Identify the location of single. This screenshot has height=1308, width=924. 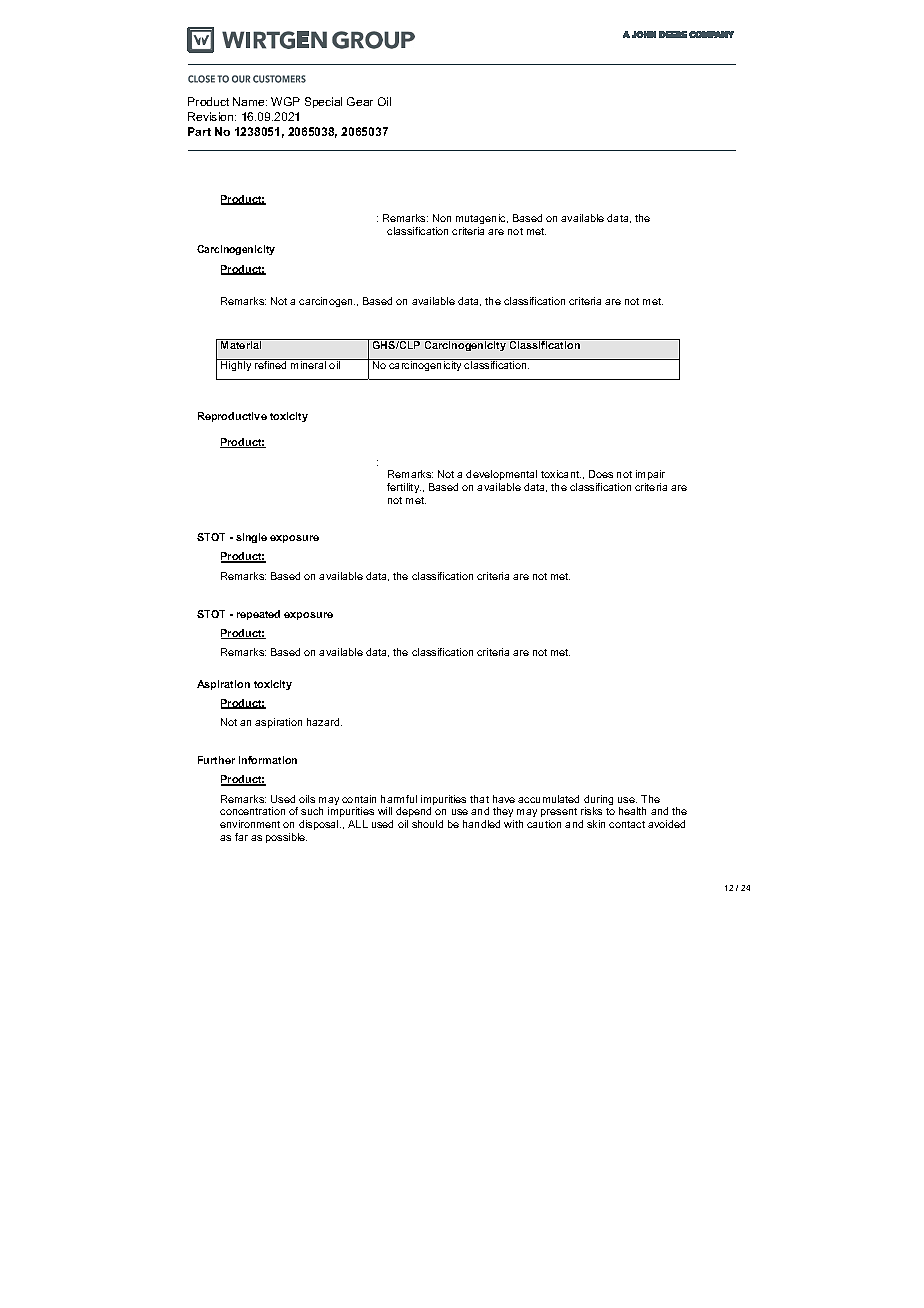
(251, 538).
